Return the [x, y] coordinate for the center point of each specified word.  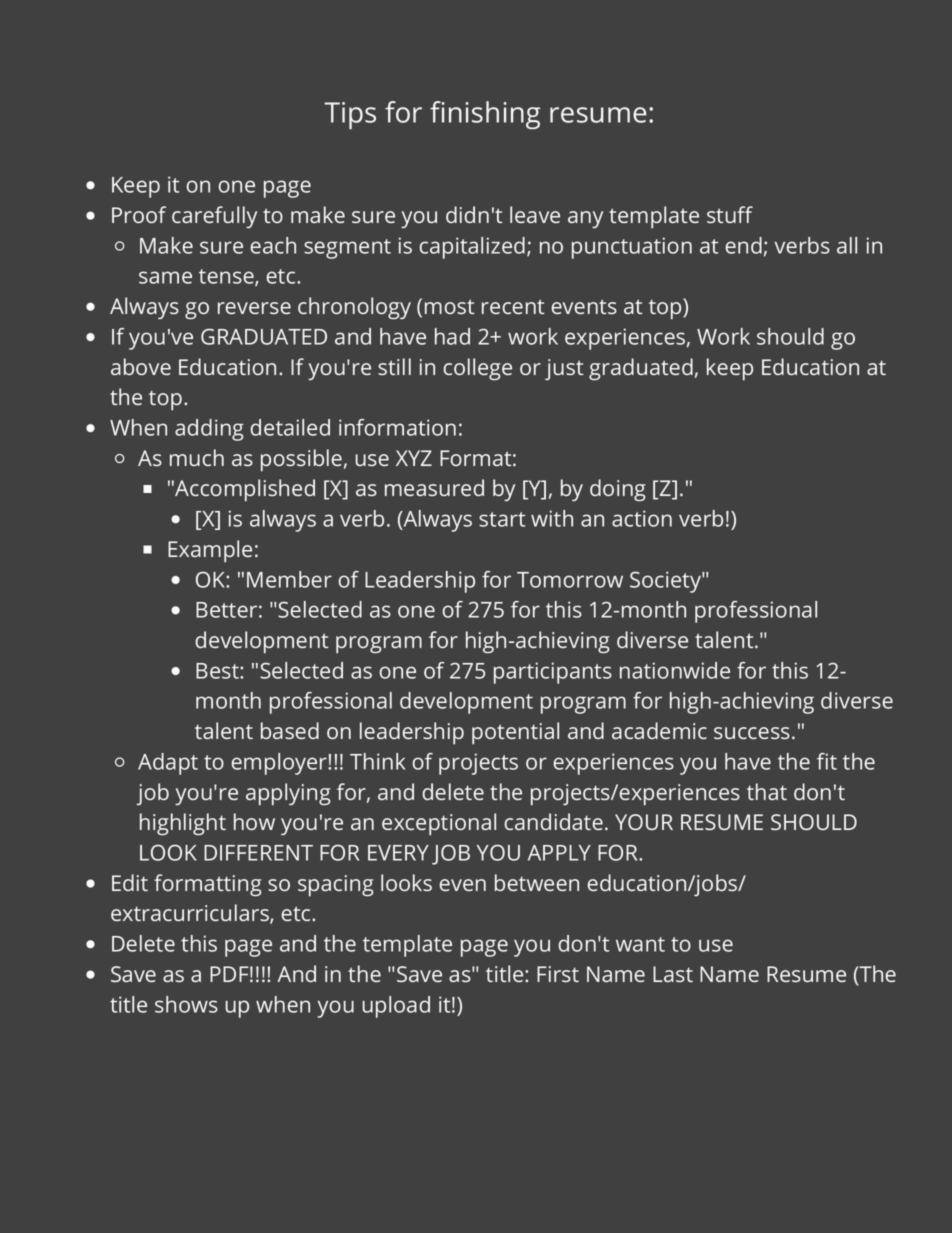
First [558, 974]
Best [218, 671]
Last [673, 974]
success [752, 733]
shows [186, 1004]
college [477, 369]
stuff [730, 214]
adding [209, 430]
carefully [214, 217]
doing [618, 490]
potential [515, 733]
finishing [485, 115]
